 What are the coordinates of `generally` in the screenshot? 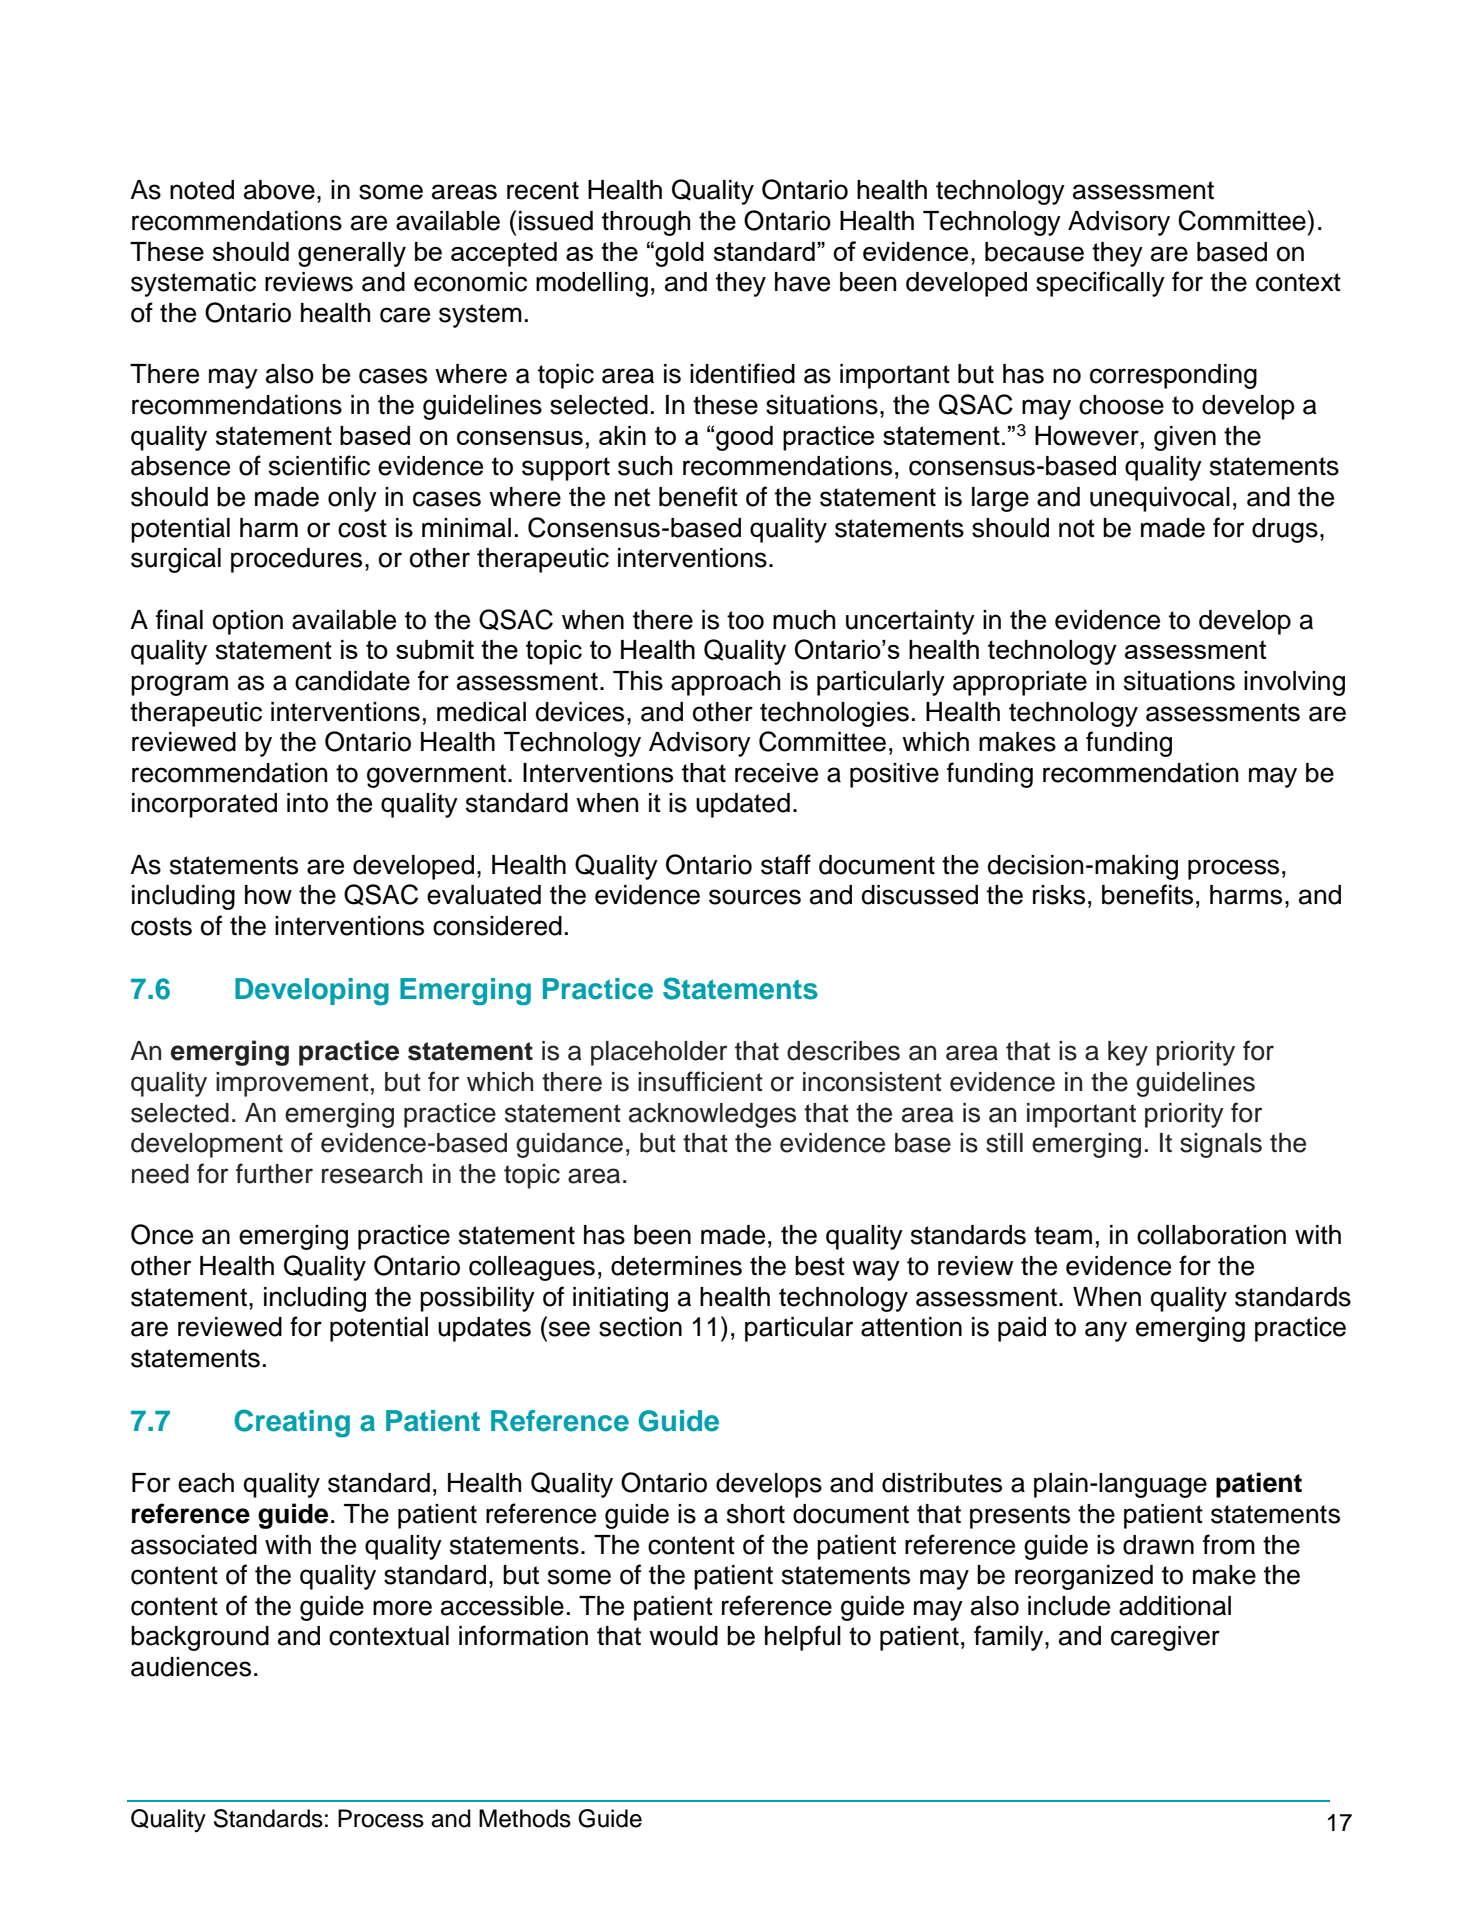 It's located at (352, 254).
